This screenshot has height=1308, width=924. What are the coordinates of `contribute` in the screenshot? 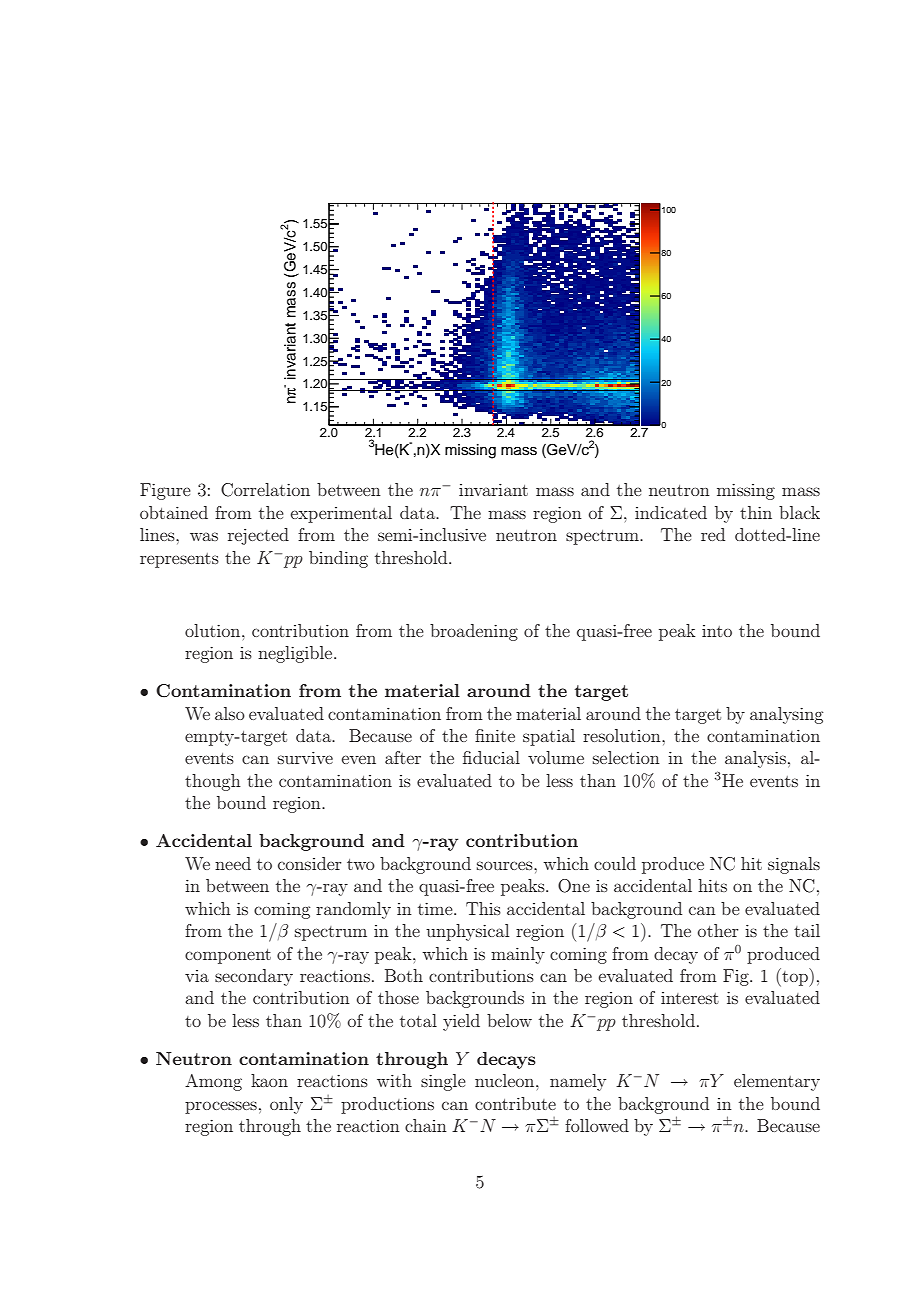 It's located at (515, 1103).
